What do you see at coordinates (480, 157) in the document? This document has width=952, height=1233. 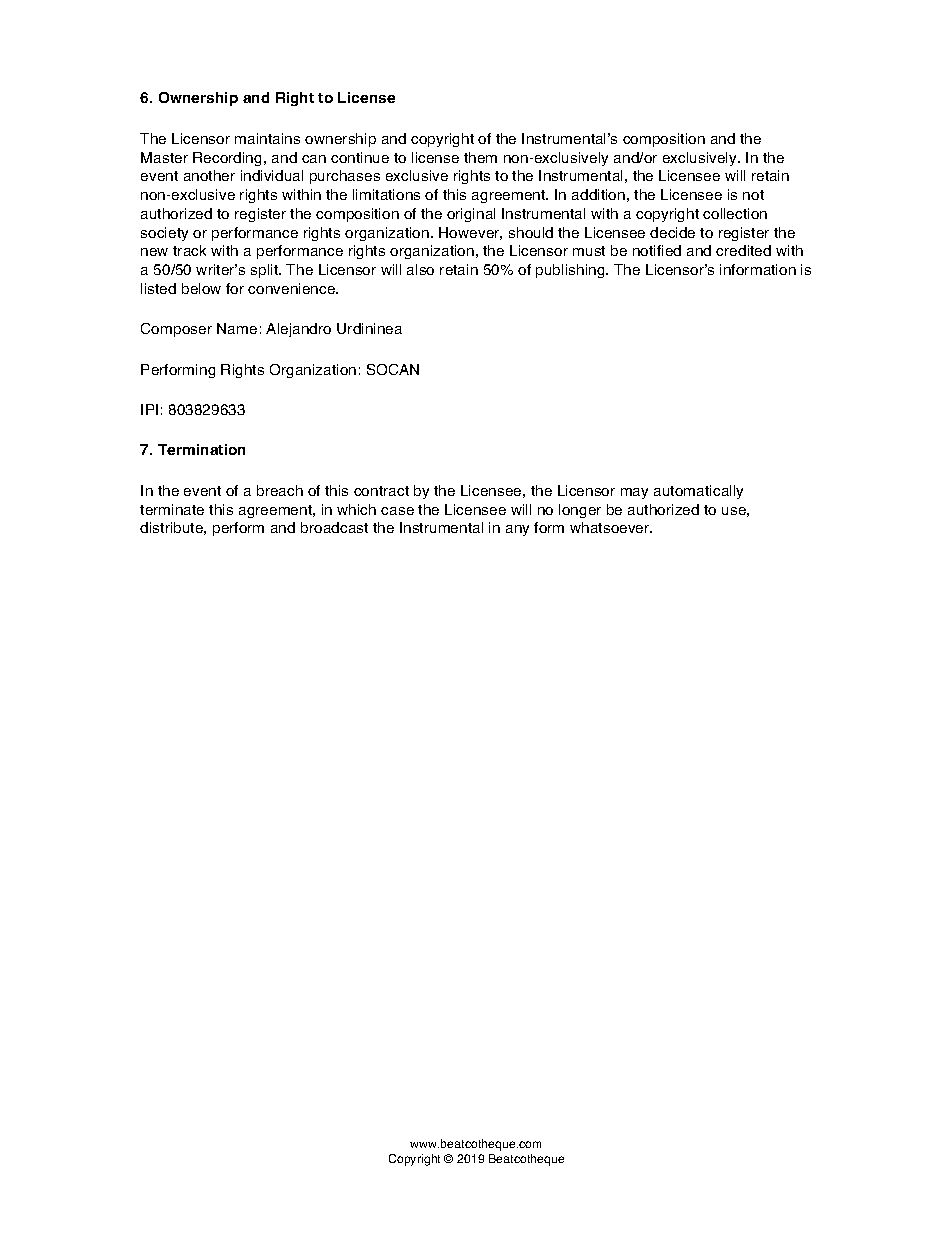 I see `them` at bounding box center [480, 157].
